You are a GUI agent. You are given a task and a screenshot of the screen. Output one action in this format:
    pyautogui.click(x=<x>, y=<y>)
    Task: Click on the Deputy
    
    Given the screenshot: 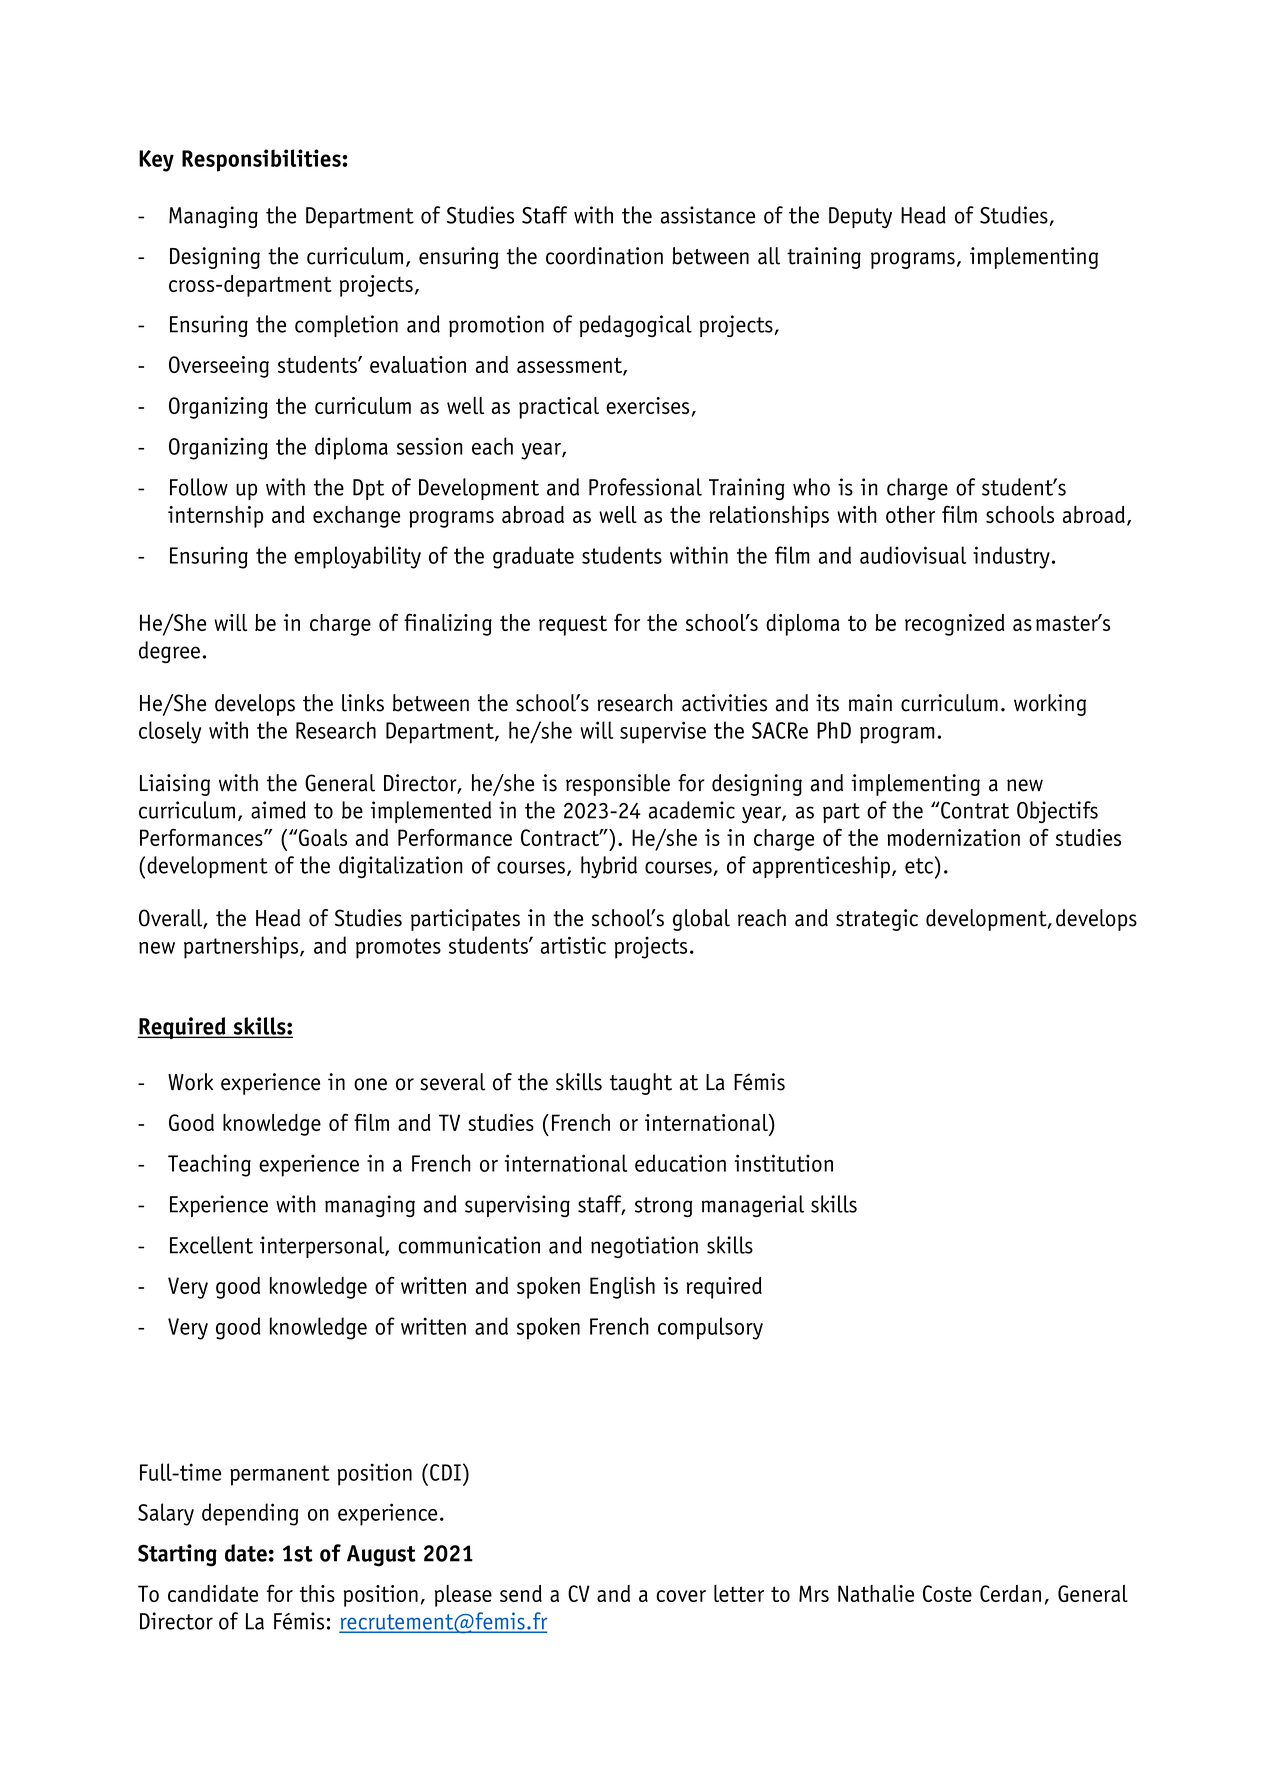 What is the action you would take?
    pyautogui.click(x=860, y=217)
